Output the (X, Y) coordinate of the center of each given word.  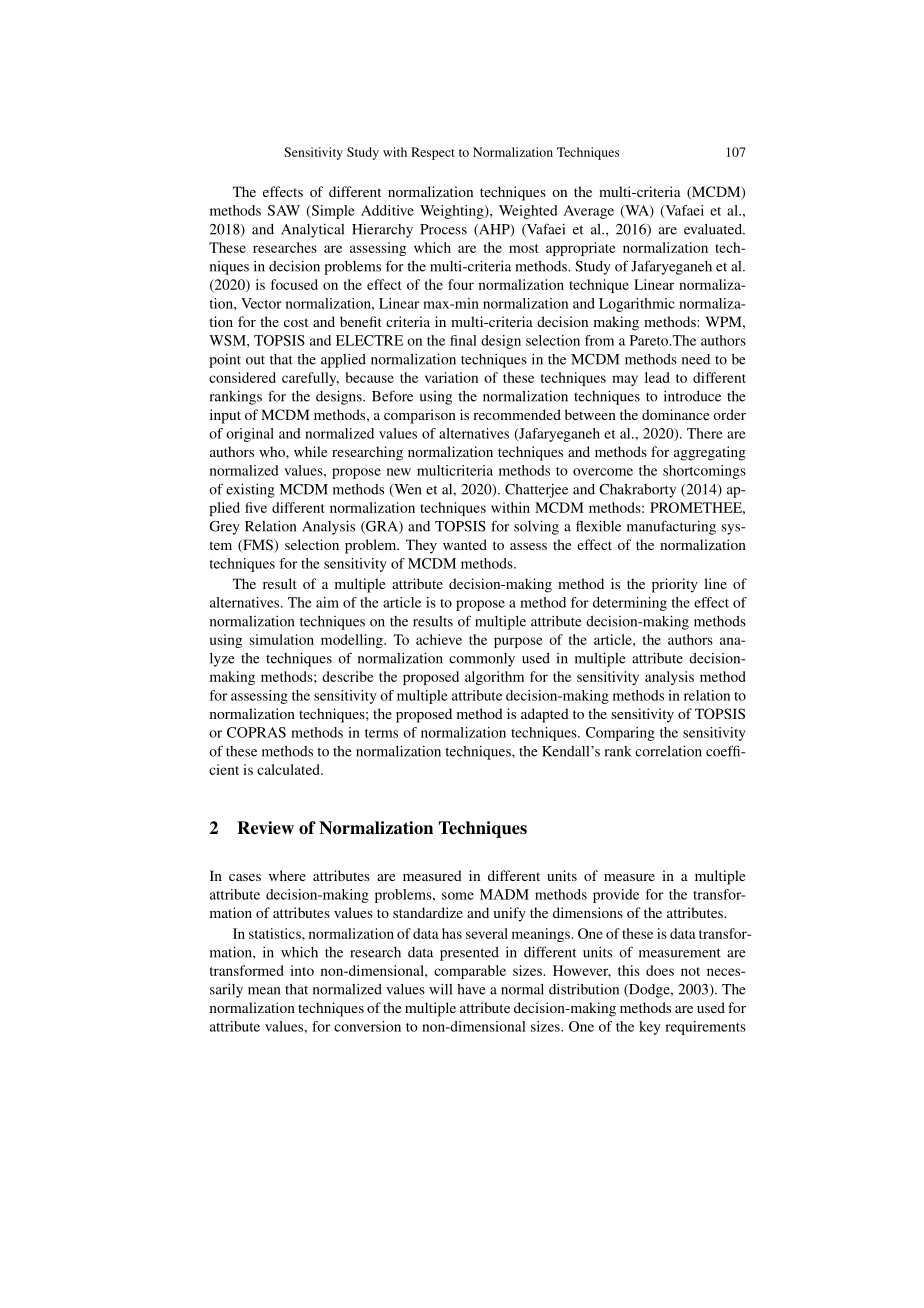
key (650, 1028)
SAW (284, 210)
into (302, 970)
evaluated (714, 229)
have (471, 989)
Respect (433, 153)
